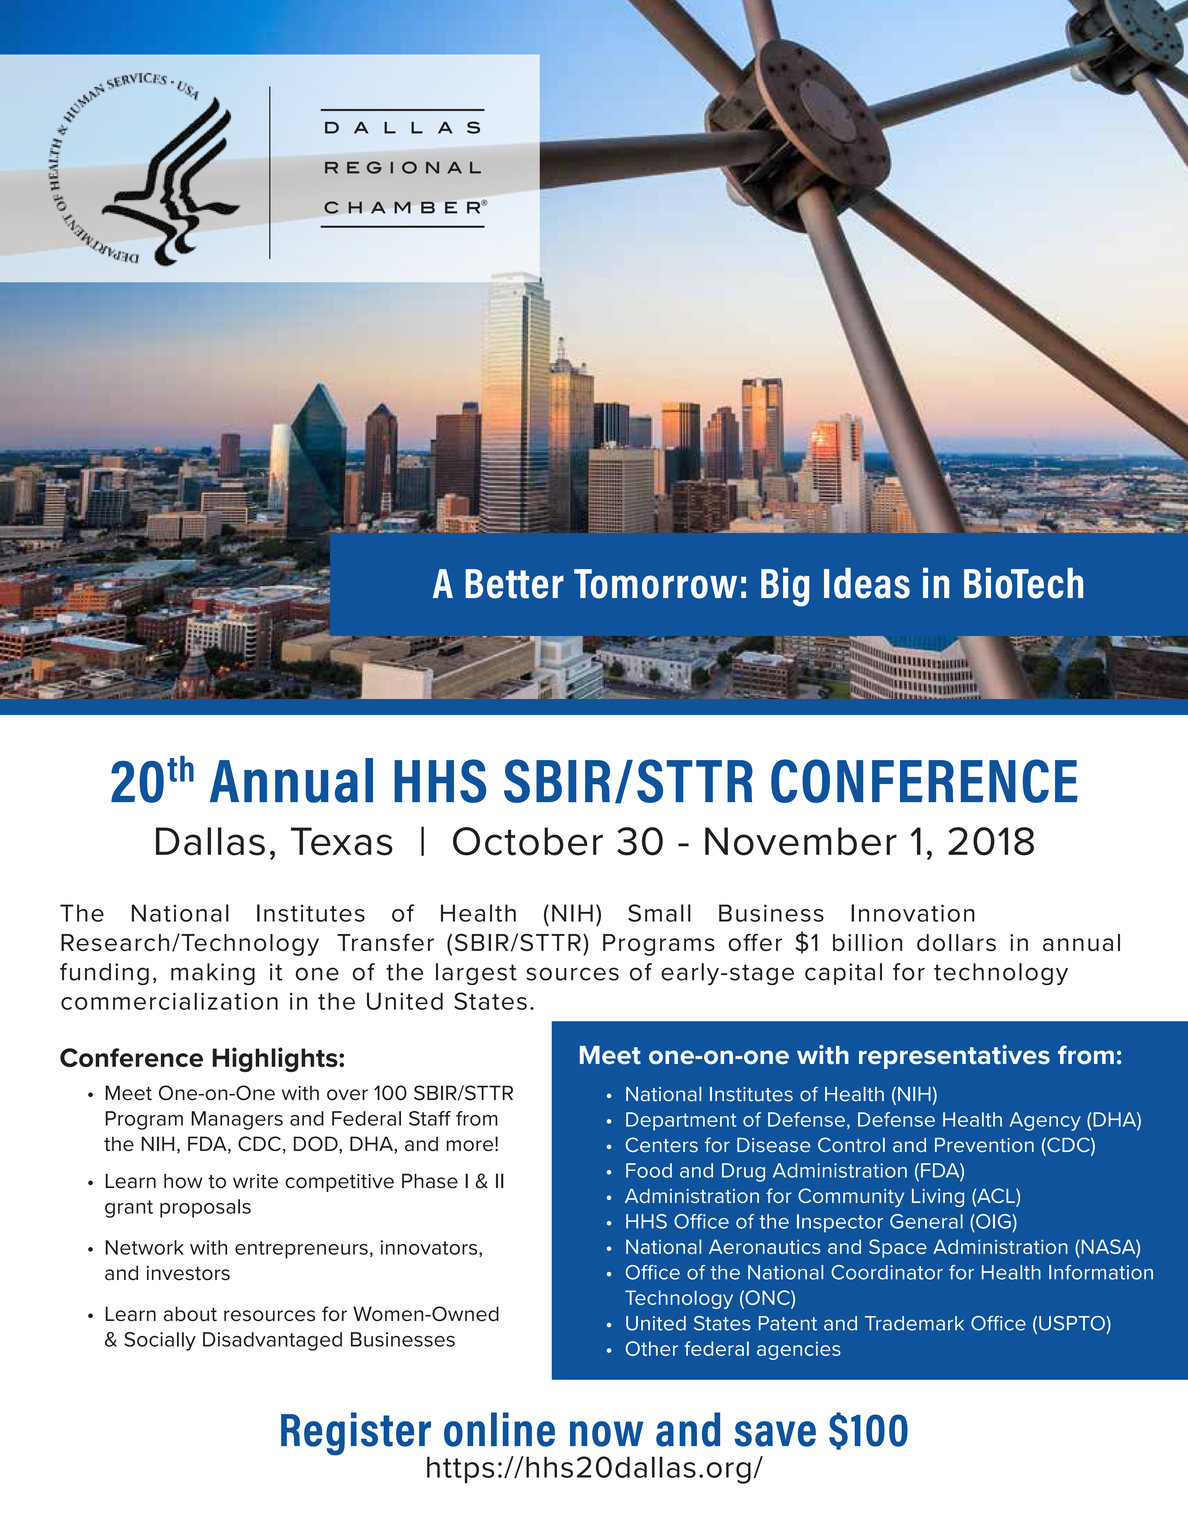 The height and width of the image is (1538, 1188). Describe the element at coordinates (169, 1001) in the image. I see `commercialization` at that location.
